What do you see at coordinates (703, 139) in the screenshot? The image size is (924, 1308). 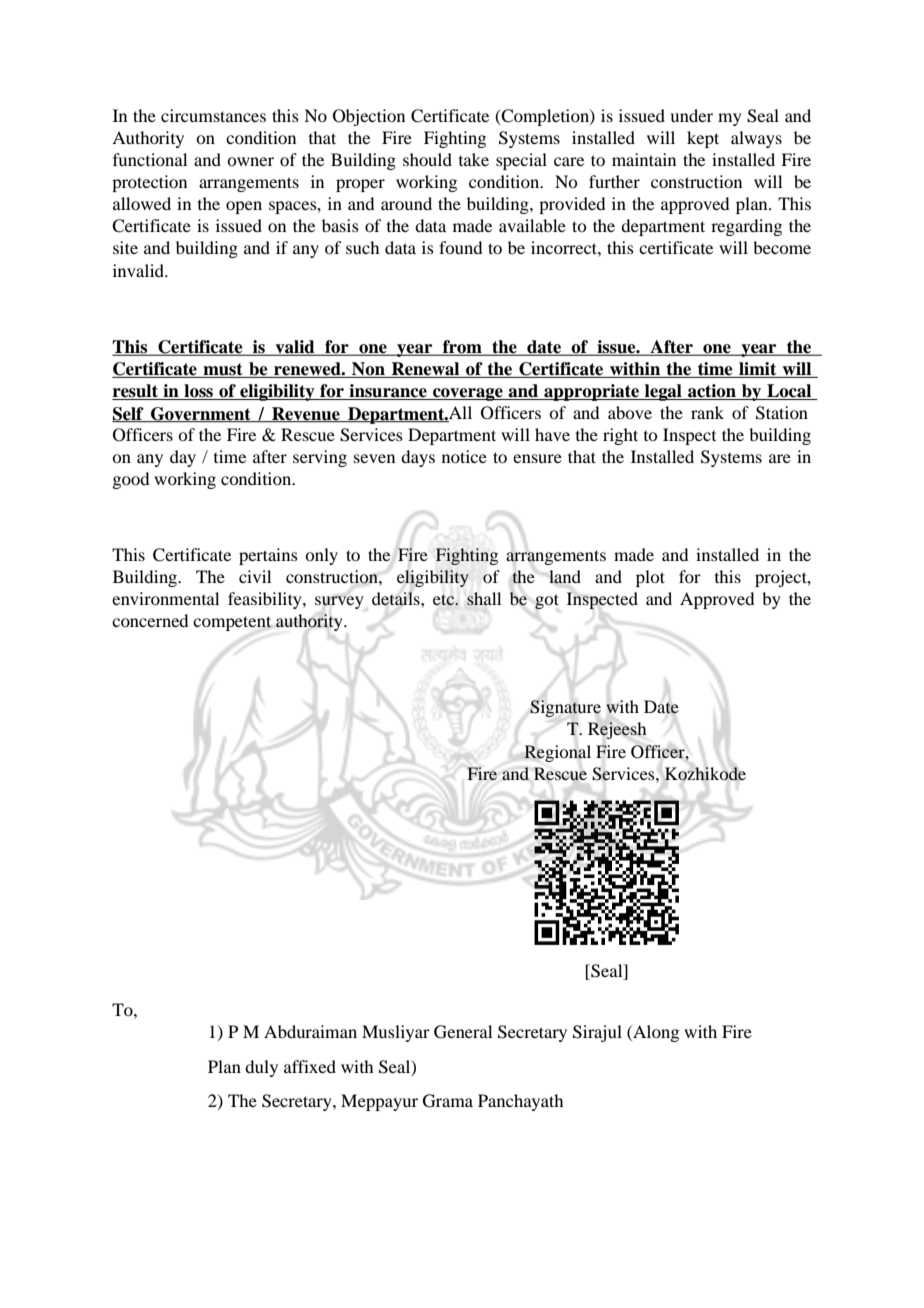 I see `kept` at bounding box center [703, 139].
